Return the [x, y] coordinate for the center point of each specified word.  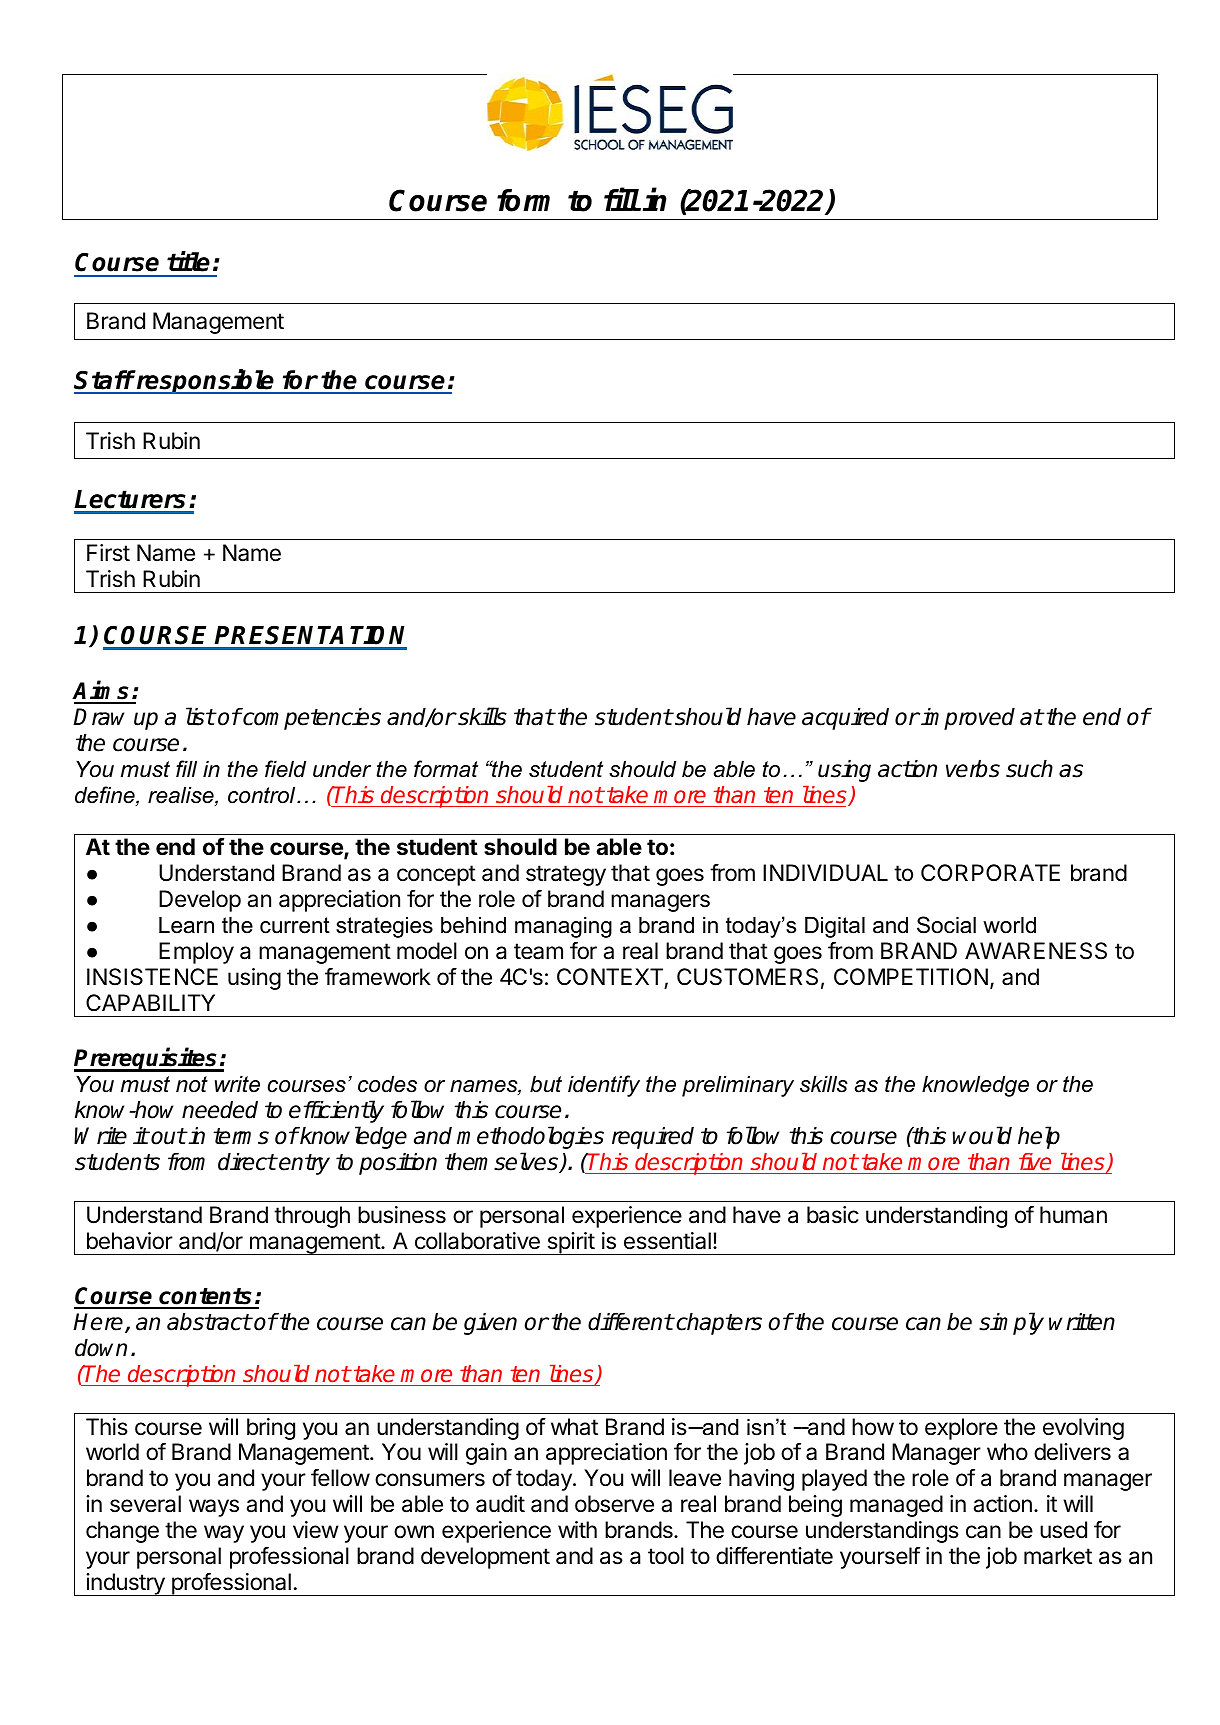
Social [946, 925]
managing [563, 927]
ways [214, 1508]
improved [968, 719]
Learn [186, 925]
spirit [570, 1243]
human [1073, 1215]
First [108, 553]
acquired [845, 719]
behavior [130, 1241]
